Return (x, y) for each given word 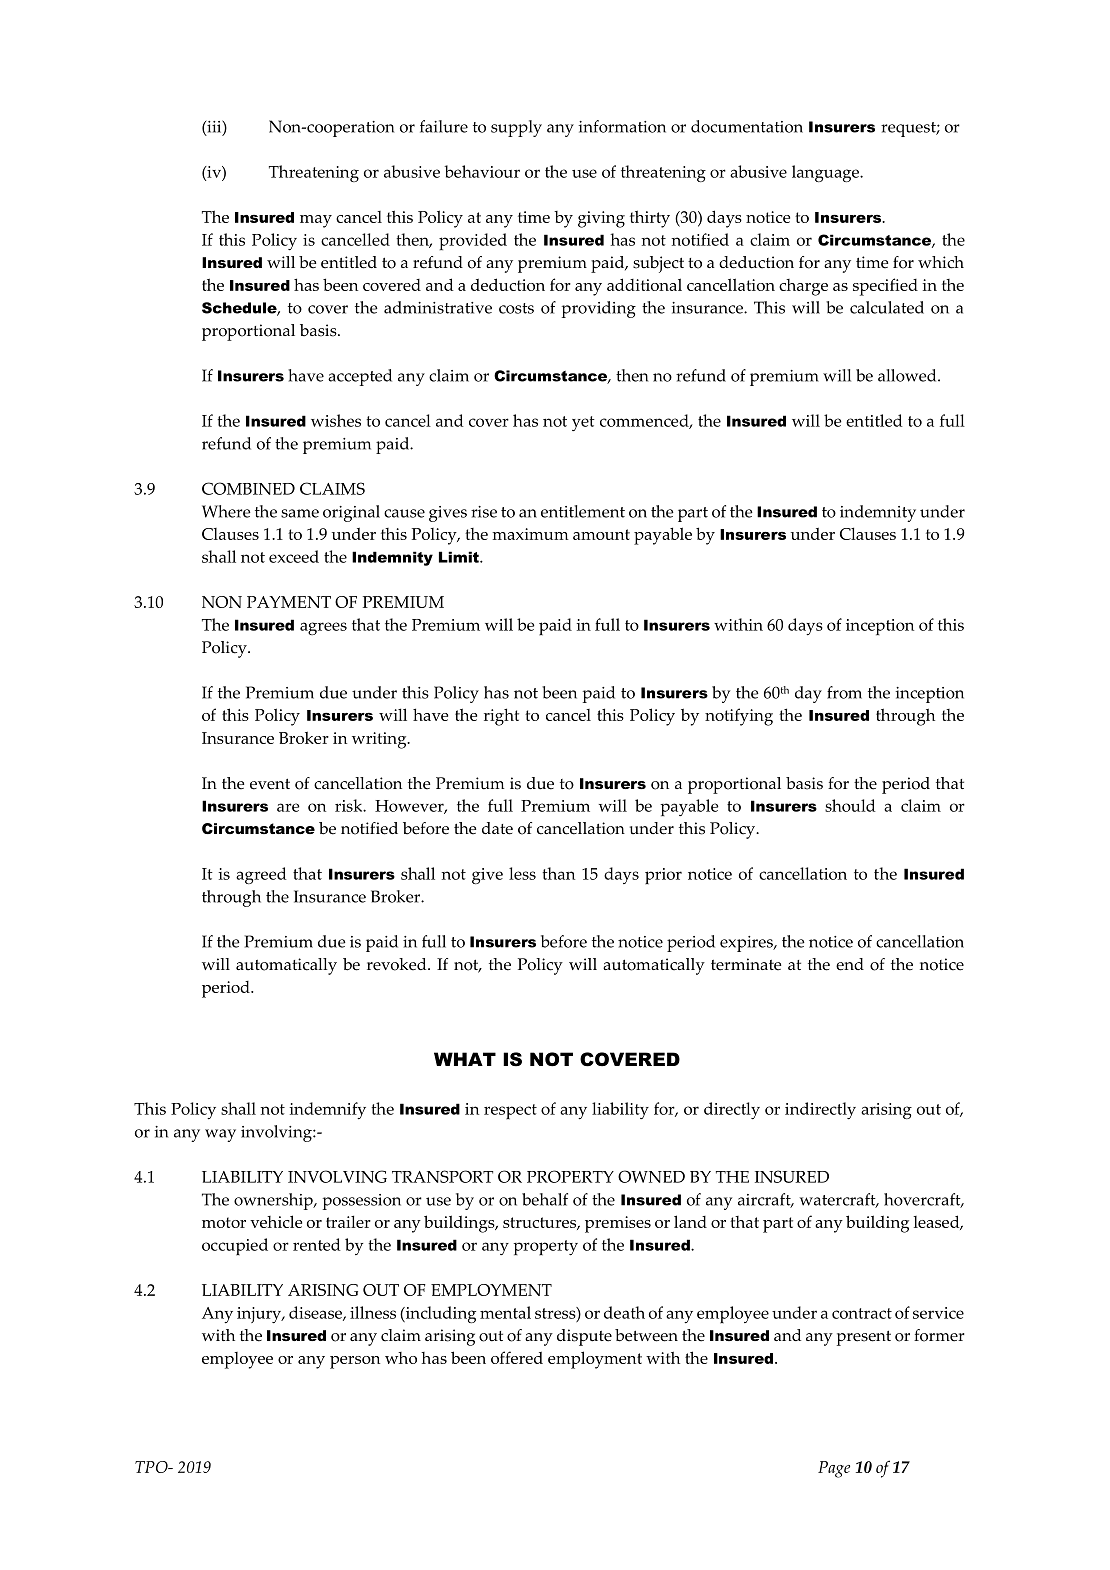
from (844, 692)
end (850, 964)
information (622, 126)
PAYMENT (289, 602)
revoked (398, 964)
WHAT (465, 1059)
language (827, 173)
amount (601, 534)
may (316, 221)
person (355, 1362)
